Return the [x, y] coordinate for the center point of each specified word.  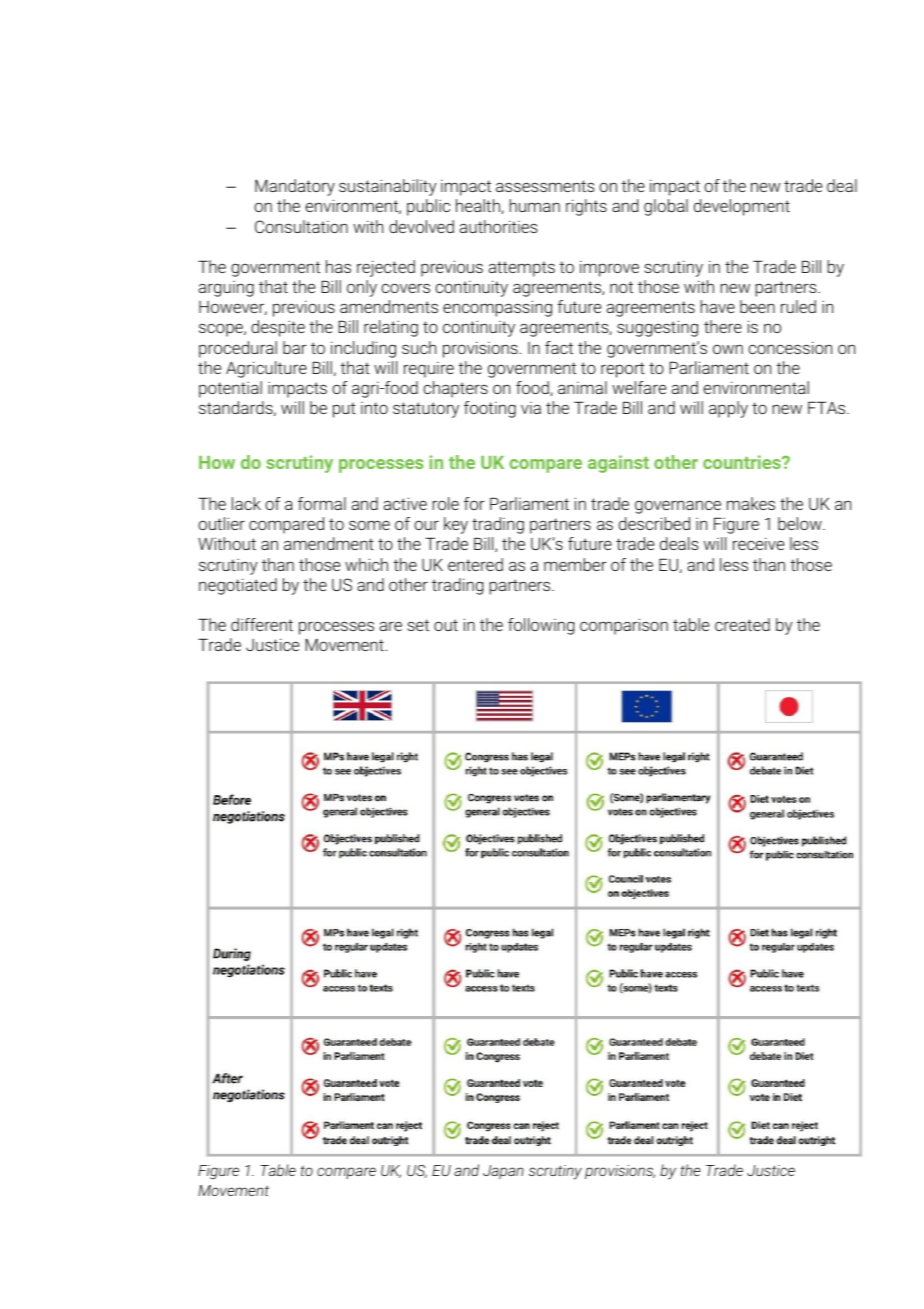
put [344, 410]
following [541, 626]
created [742, 624]
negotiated [238, 586]
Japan [503, 1172]
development [742, 207]
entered [475, 564]
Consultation [301, 226]
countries [743, 462]
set [418, 625]
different [262, 624]
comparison [624, 626]
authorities [499, 226]
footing [490, 409]
